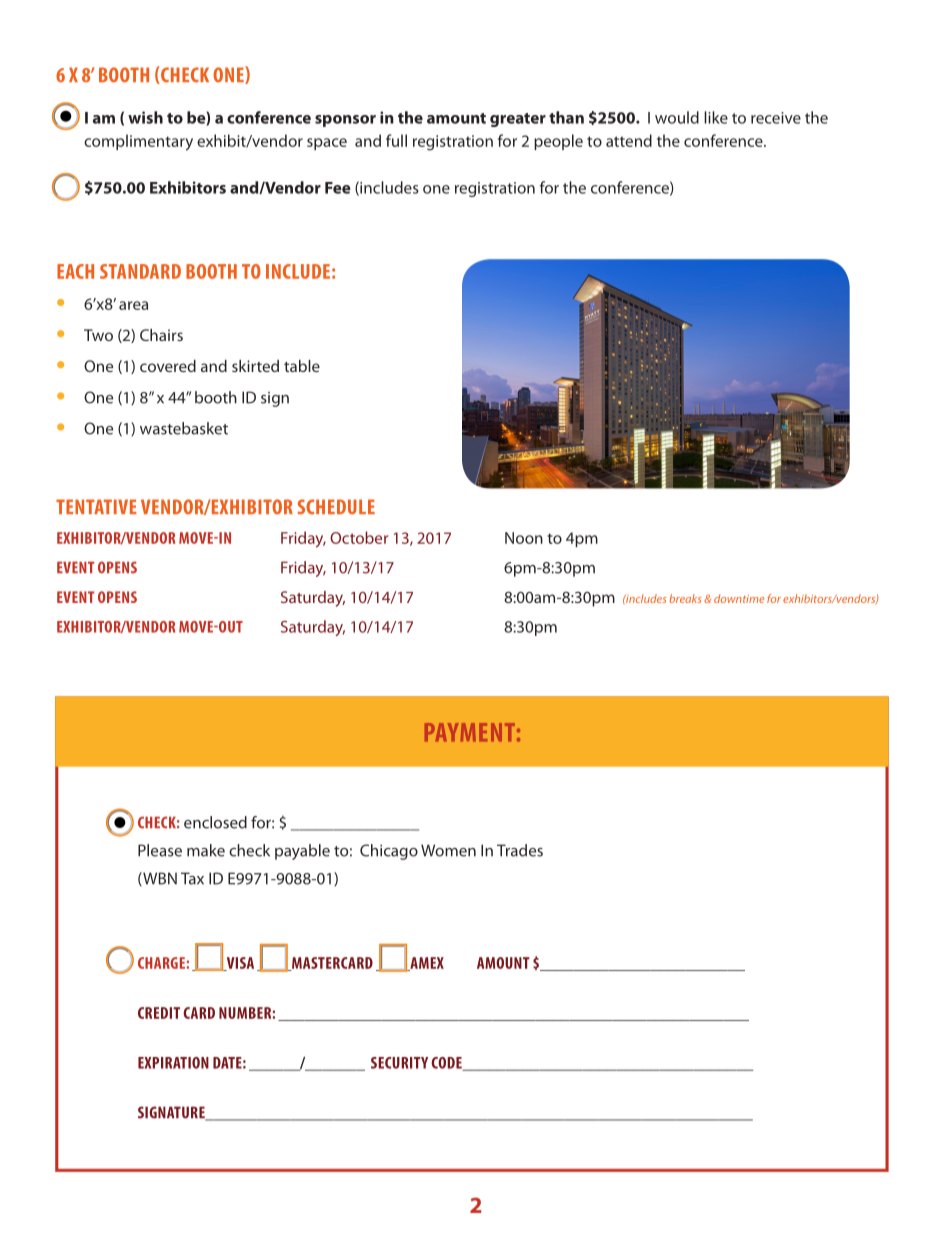 The image size is (952, 1233). I want to click on Women, so click(448, 850).
